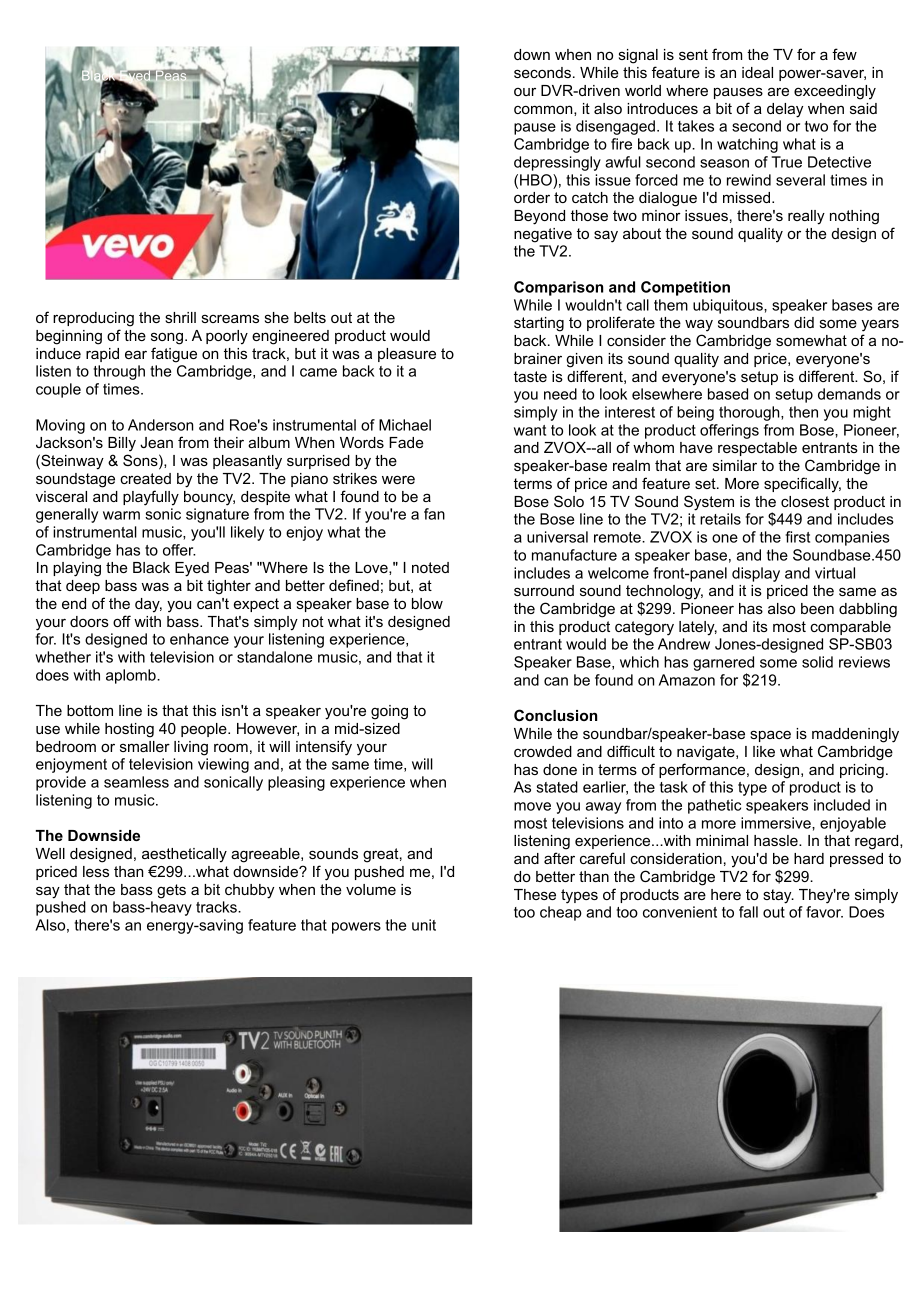 The image size is (924, 1308). I want to click on HBO, so click(537, 180).
